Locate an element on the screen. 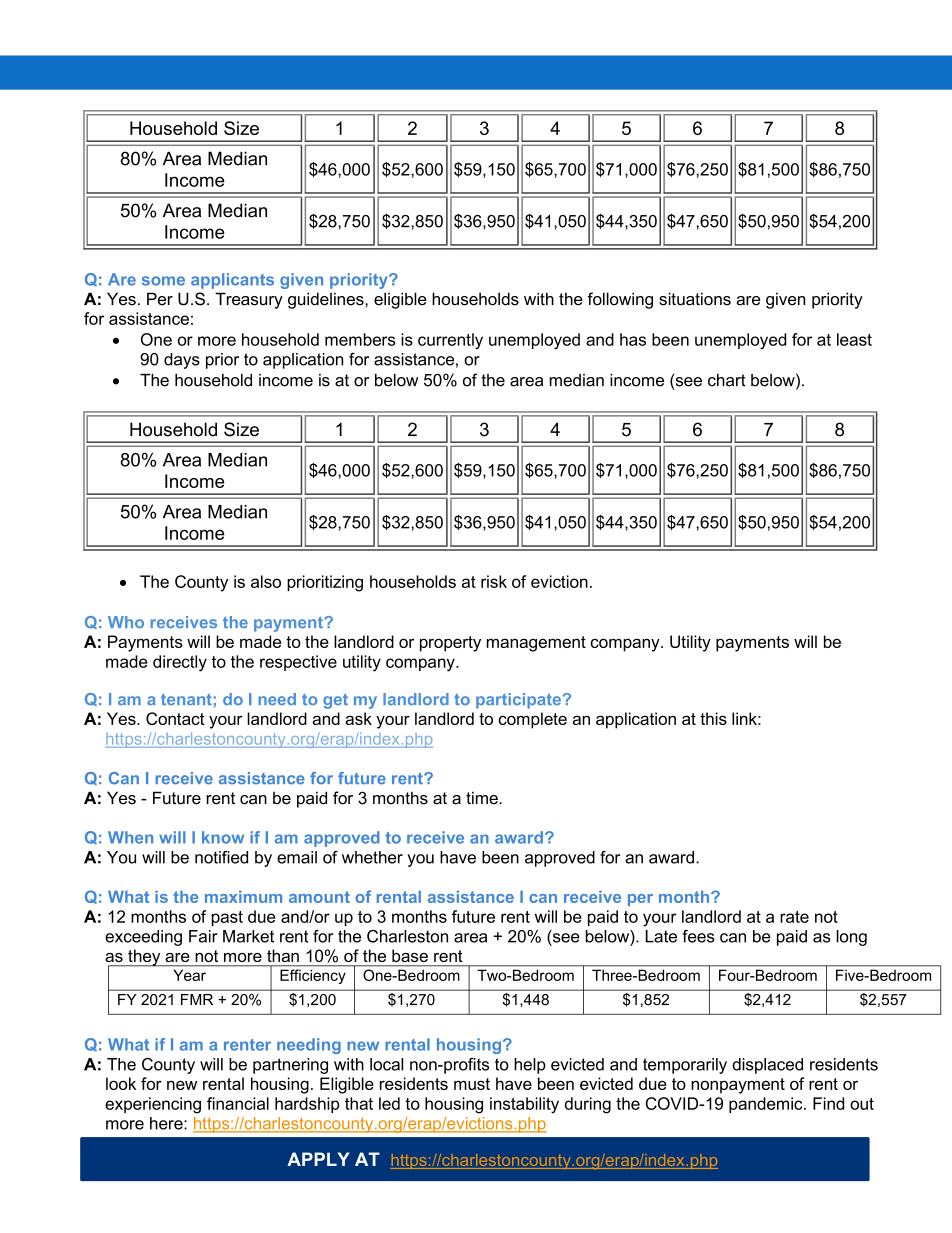 The height and width of the screenshot is (1233, 952). Contact is located at coordinates (175, 718).
